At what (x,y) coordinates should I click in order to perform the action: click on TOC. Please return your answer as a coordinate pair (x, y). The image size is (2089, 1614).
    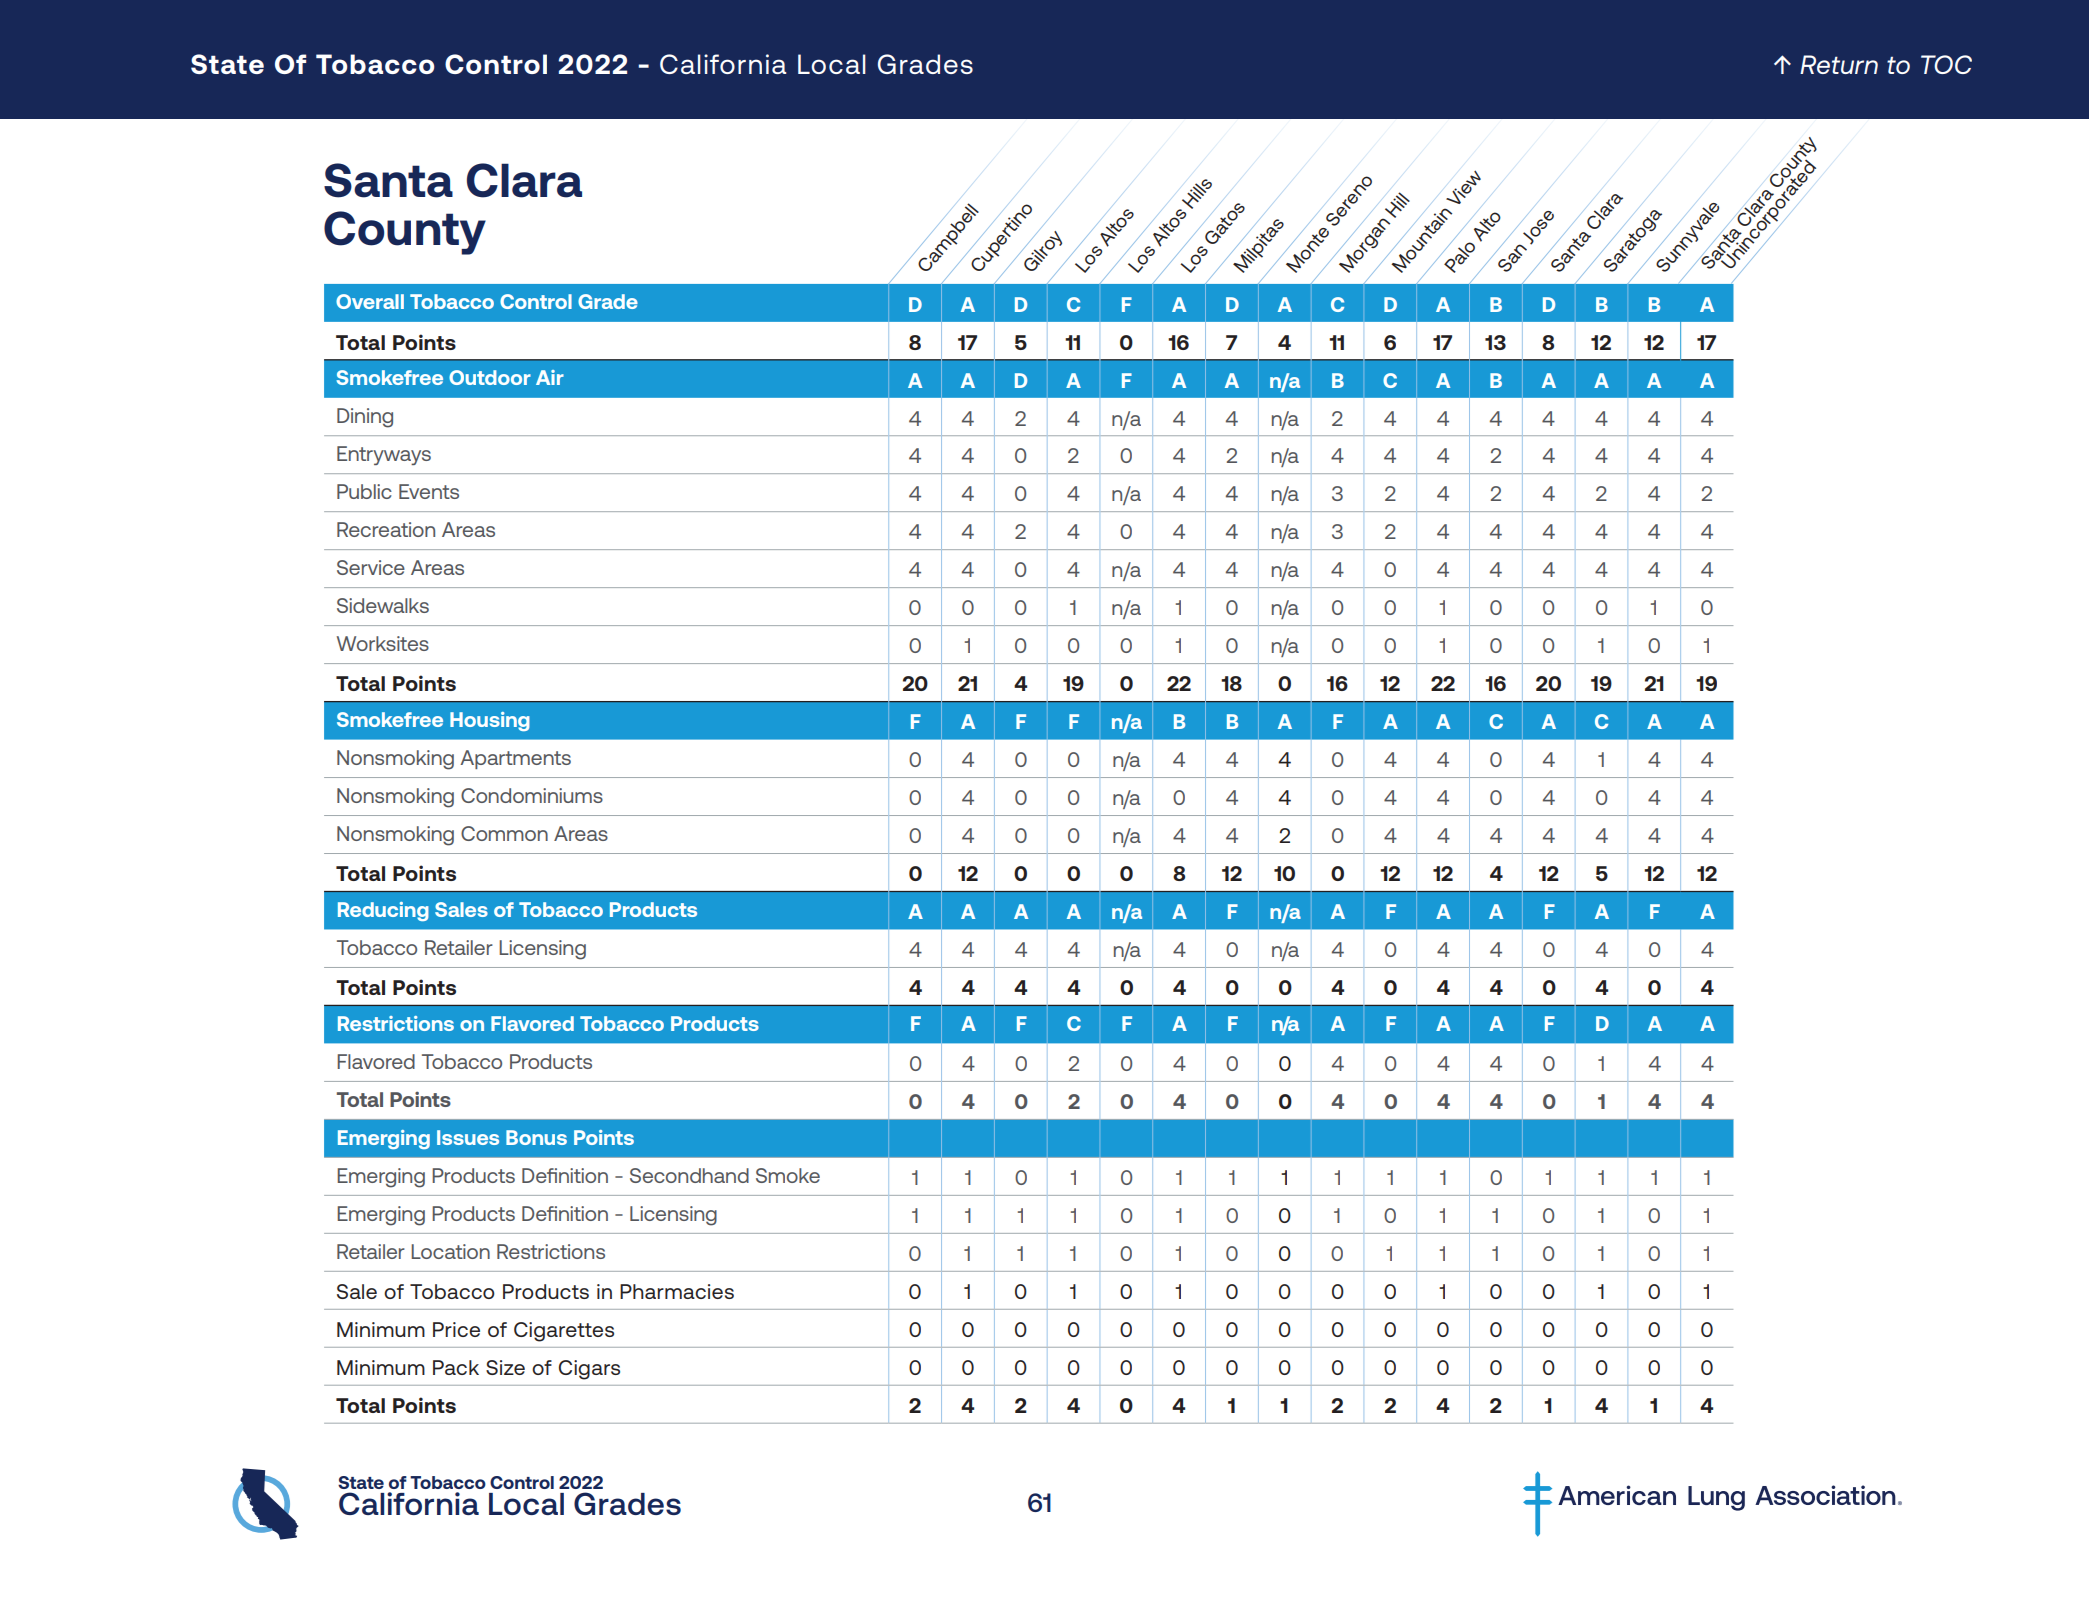
    Looking at the image, I should click on (1946, 64).
